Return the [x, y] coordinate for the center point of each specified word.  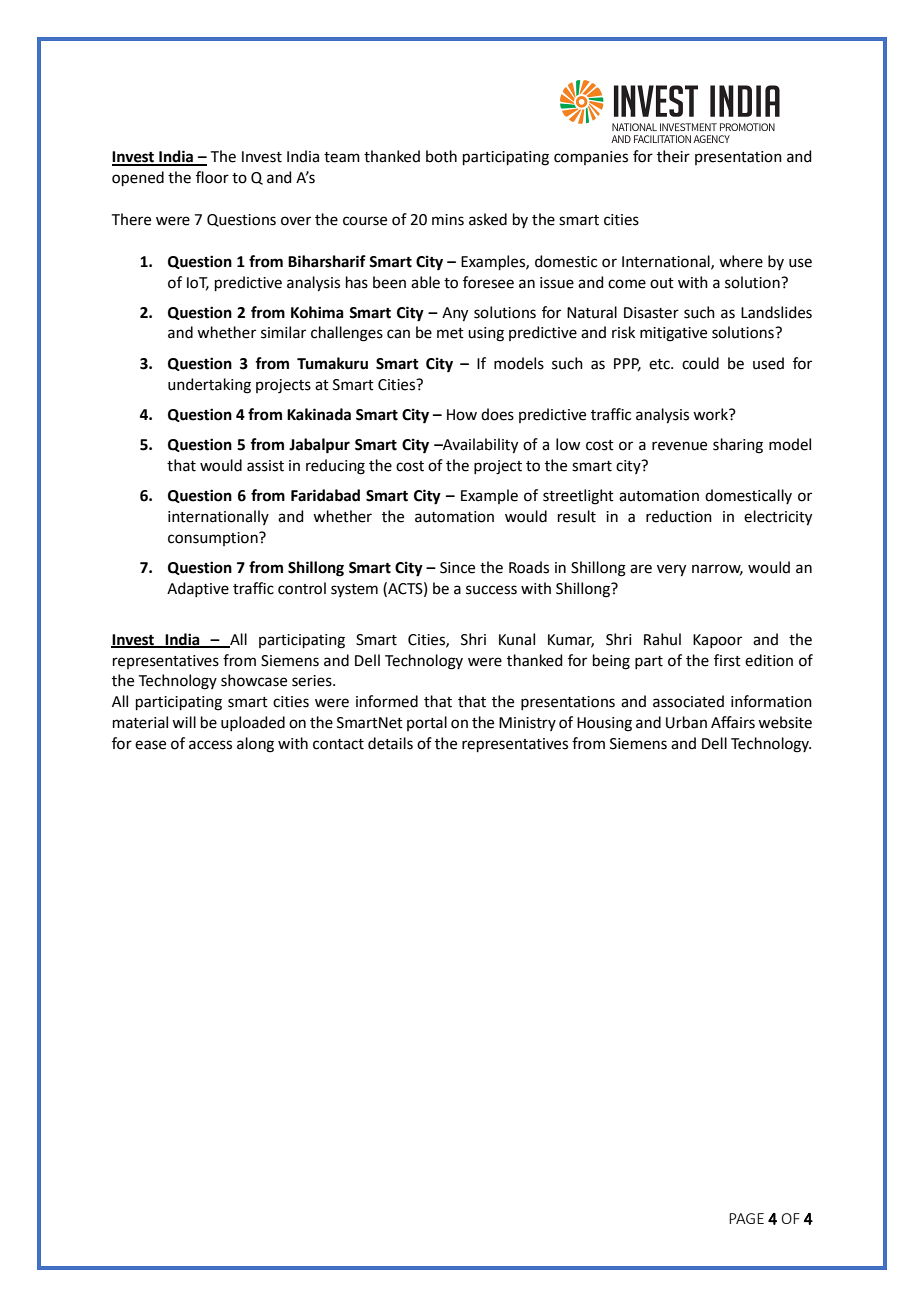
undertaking [209, 386]
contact [338, 744]
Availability [479, 446]
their [673, 156]
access [210, 745]
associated [688, 701]
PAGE [746, 1218]
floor [212, 177]
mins [448, 220]
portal [427, 723]
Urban [686, 722]
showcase [254, 680]
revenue [679, 446]
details [390, 743]
